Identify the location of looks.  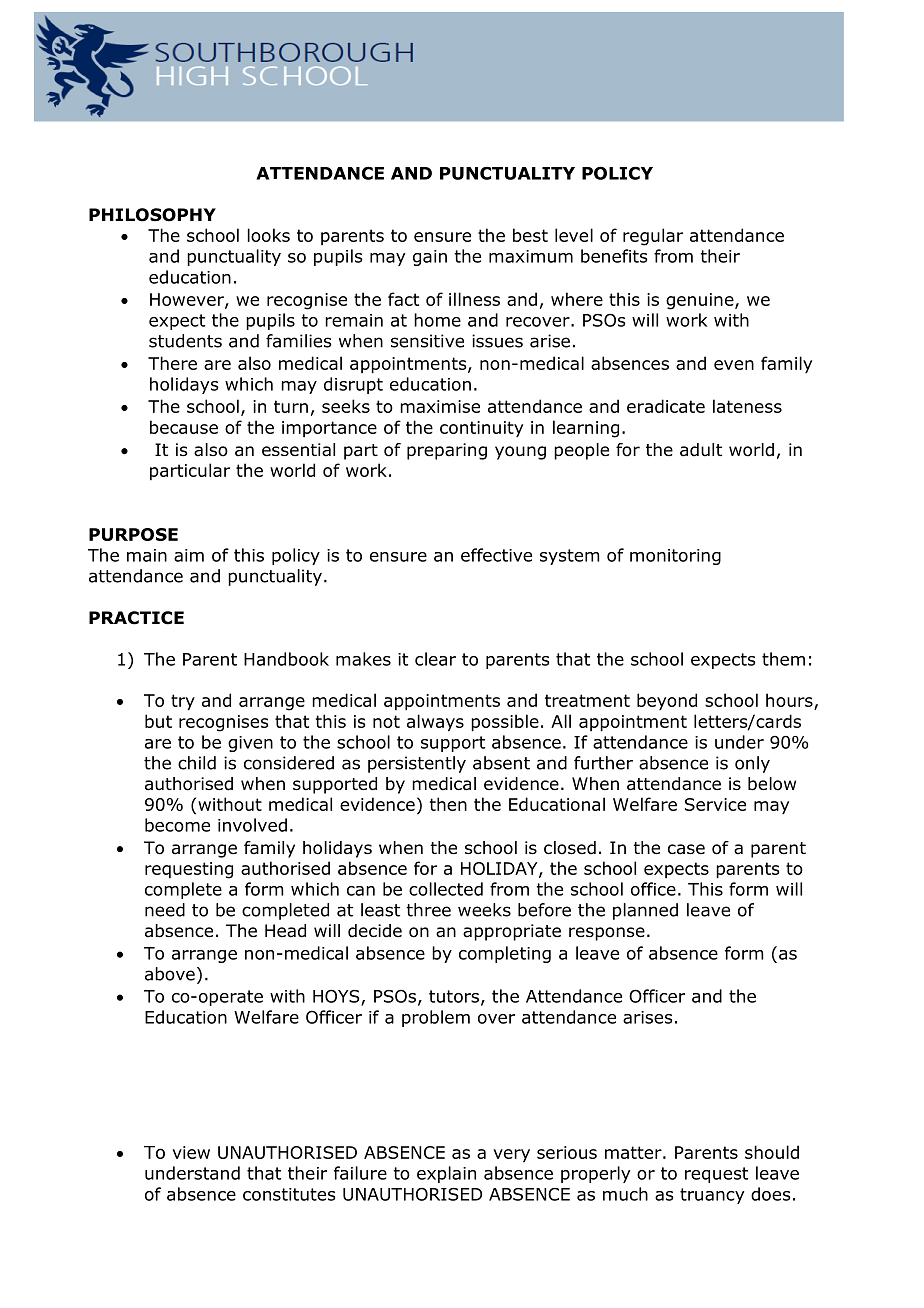
(269, 235).
